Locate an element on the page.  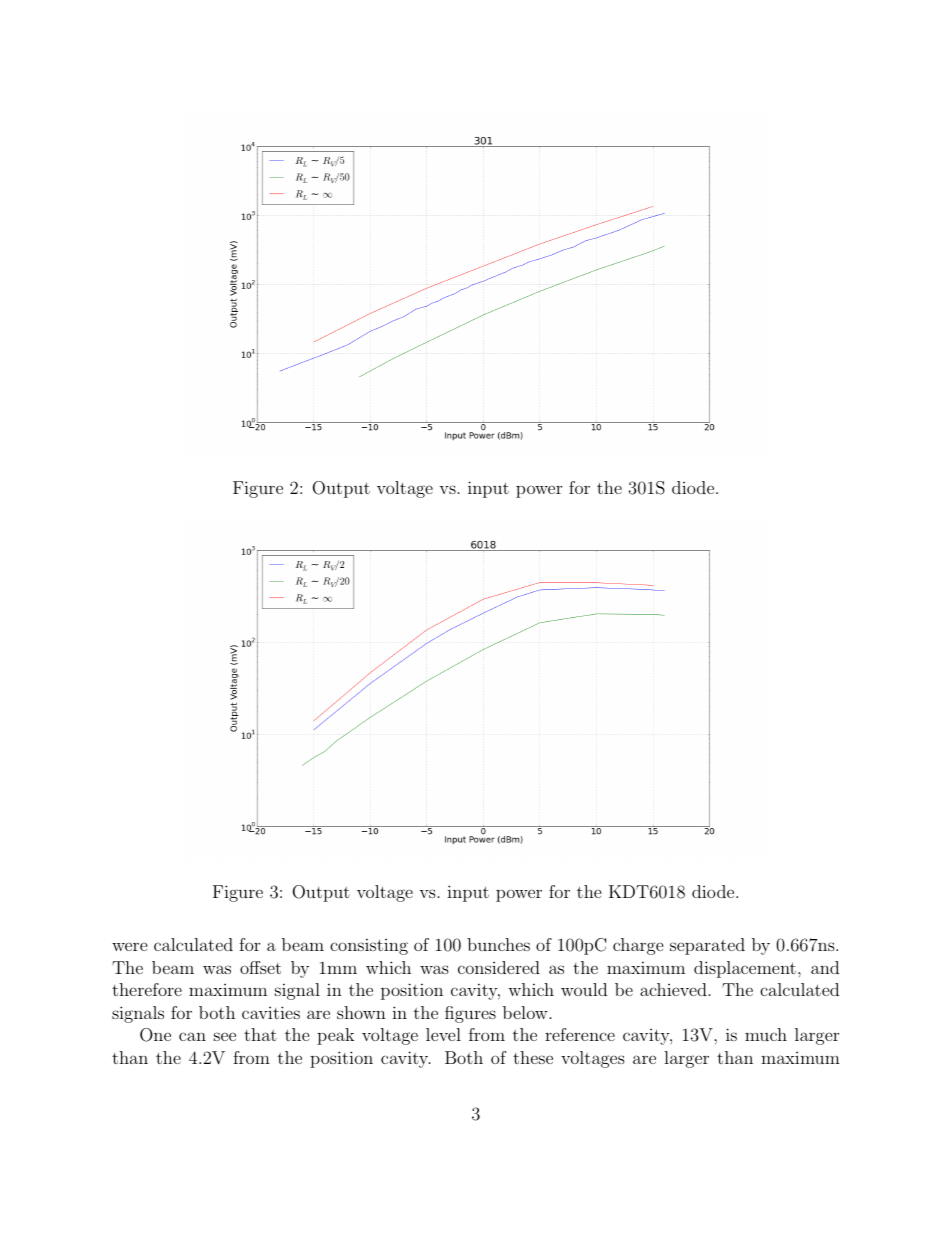
these is located at coordinates (533, 1057).
